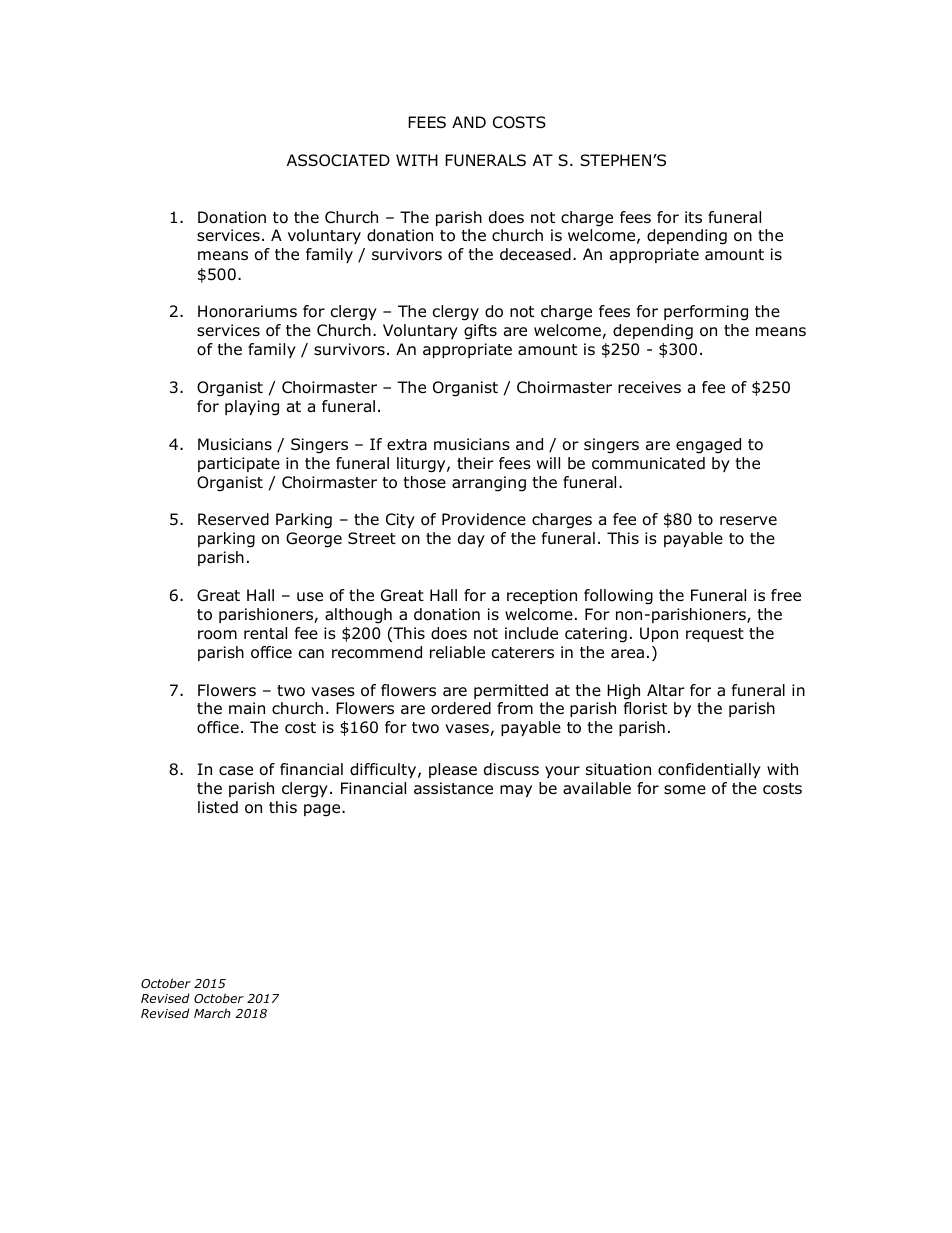 Image resolution: width=952 pixels, height=1233 pixels. I want to click on ASSOCIATED, so click(338, 160).
